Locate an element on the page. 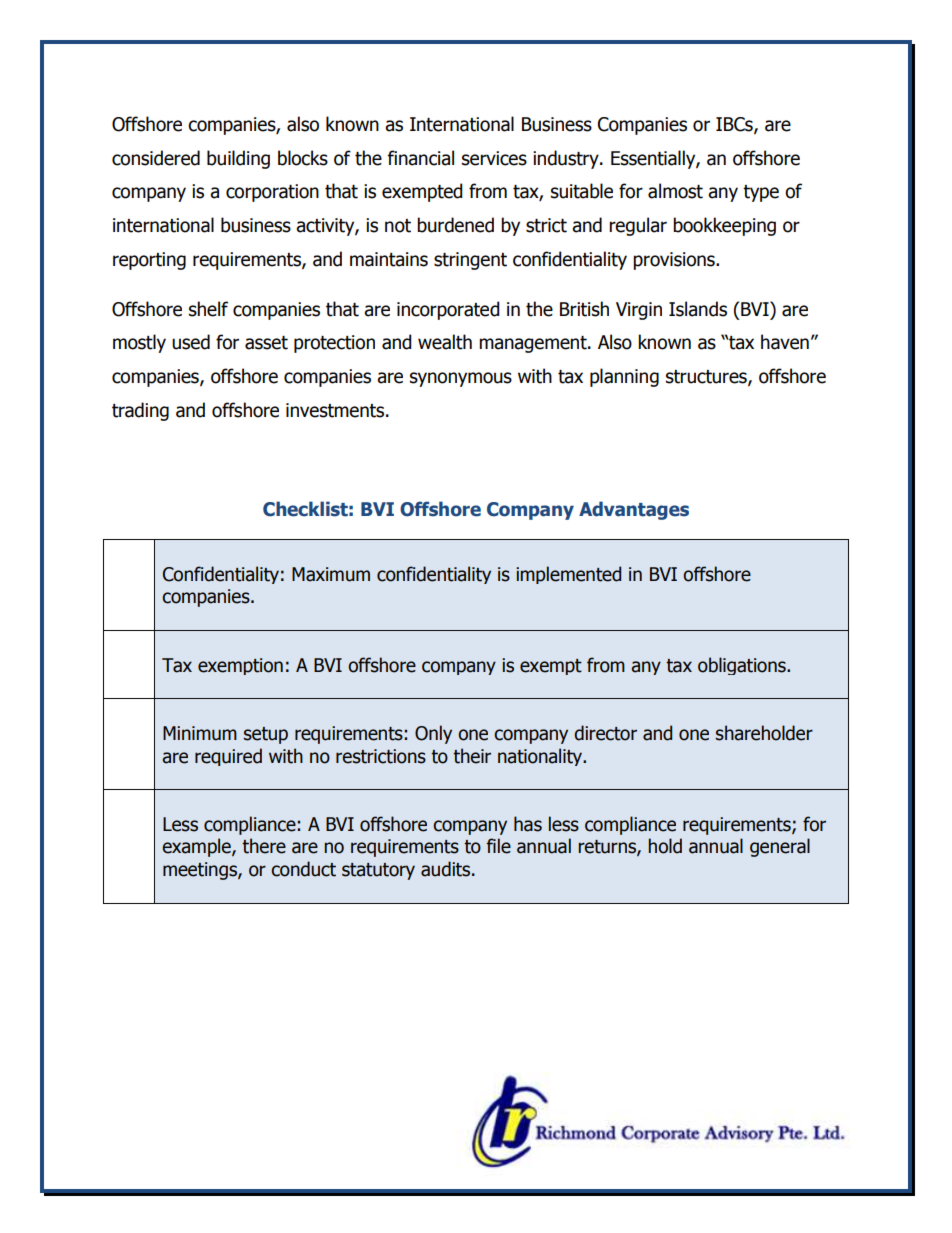  used is located at coordinates (191, 342).
